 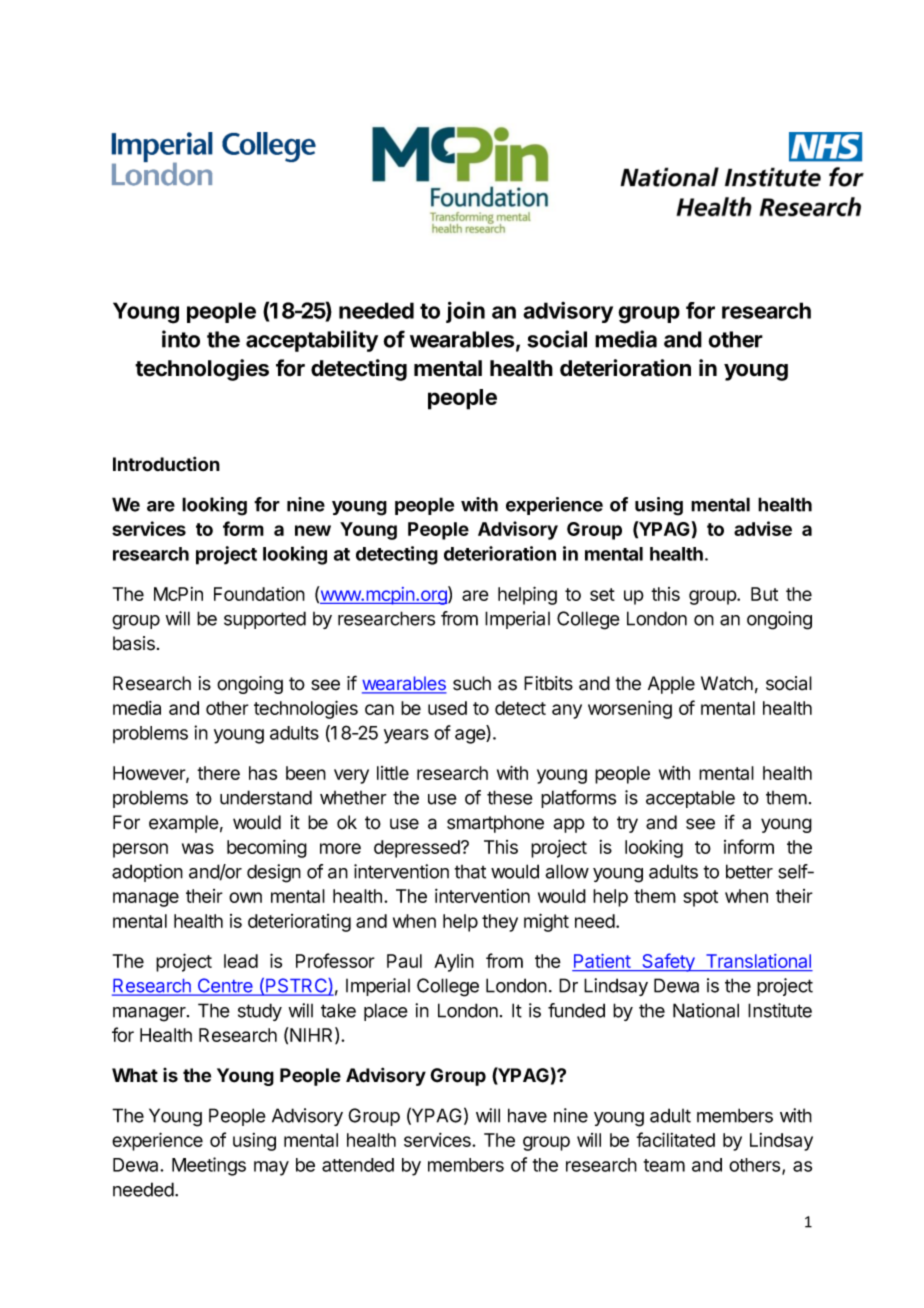 I want to click on Foundation, so click(x=259, y=594).
